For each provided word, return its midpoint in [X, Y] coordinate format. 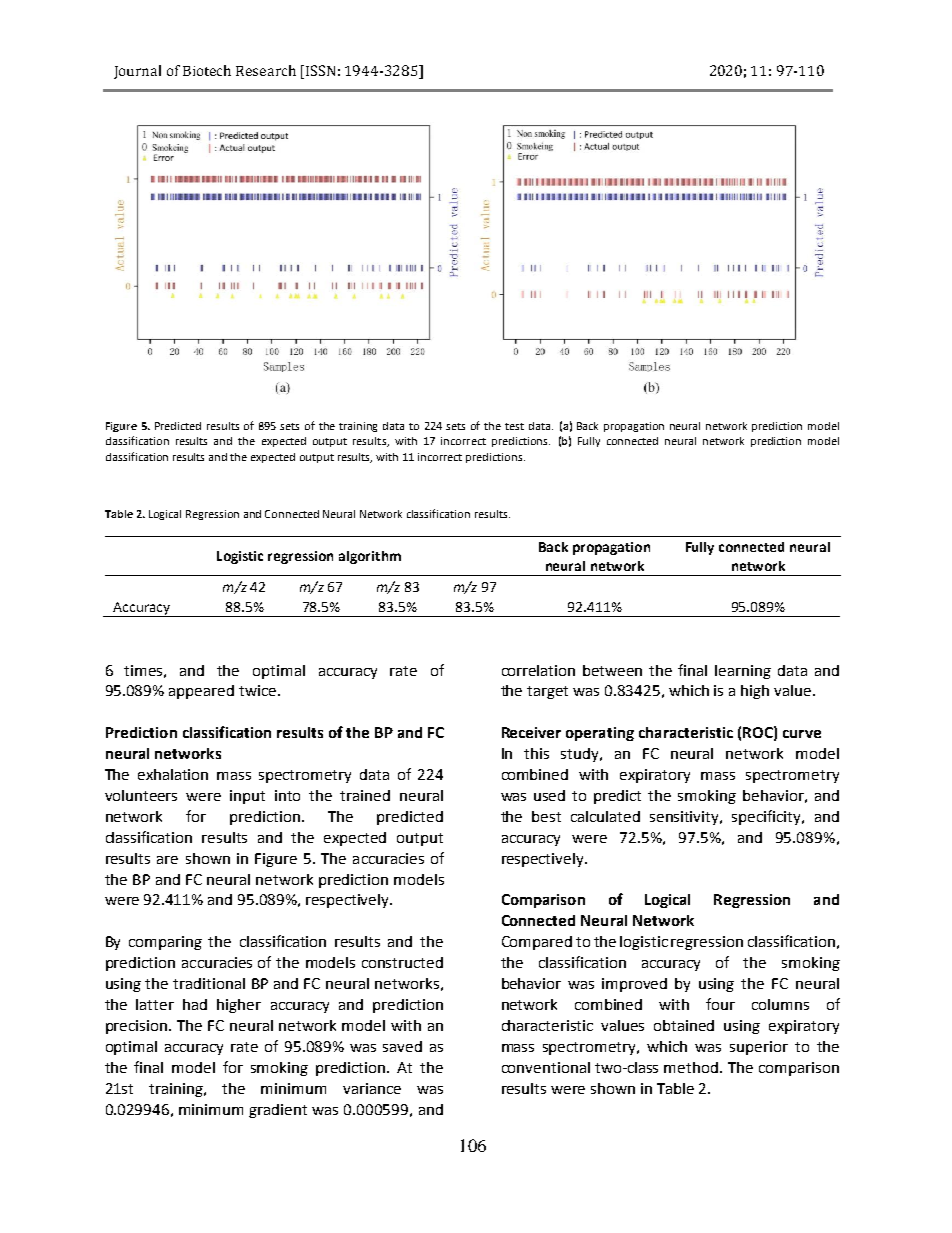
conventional [546, 1067]
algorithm [370, 557]
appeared [201, 692]
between [612, 670]
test [514, 426]
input [247, 797]
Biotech [207, 70]
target [547, 692]
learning [743, 672]
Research [266, 70]
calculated [605, 816]
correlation [538, 670]
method [692, 1067]
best [546, 816]
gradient [278, 1111]
